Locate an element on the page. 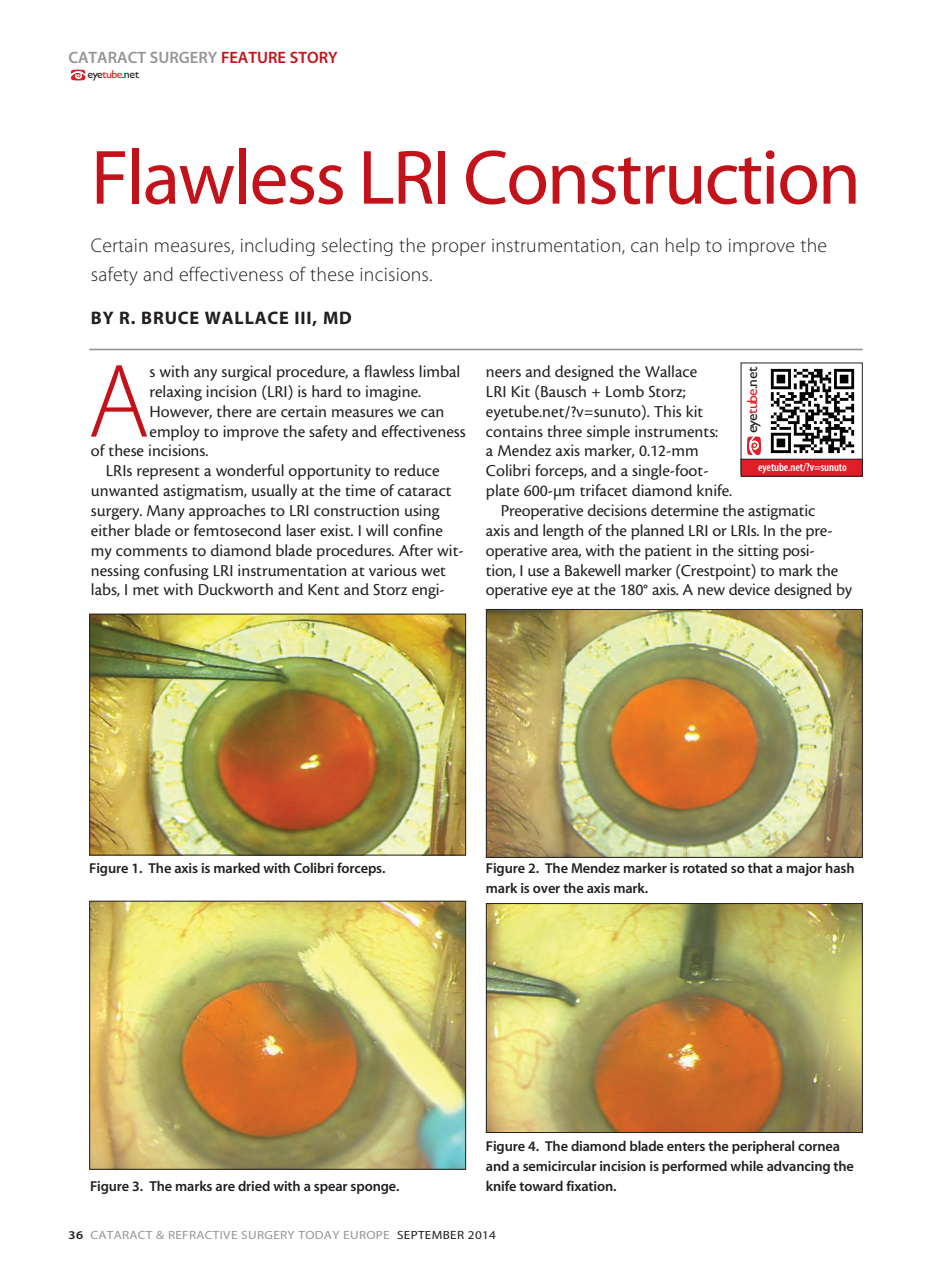 The width and height of the document is (952, 1280). relaxing is located at coordinates (176, 393).
